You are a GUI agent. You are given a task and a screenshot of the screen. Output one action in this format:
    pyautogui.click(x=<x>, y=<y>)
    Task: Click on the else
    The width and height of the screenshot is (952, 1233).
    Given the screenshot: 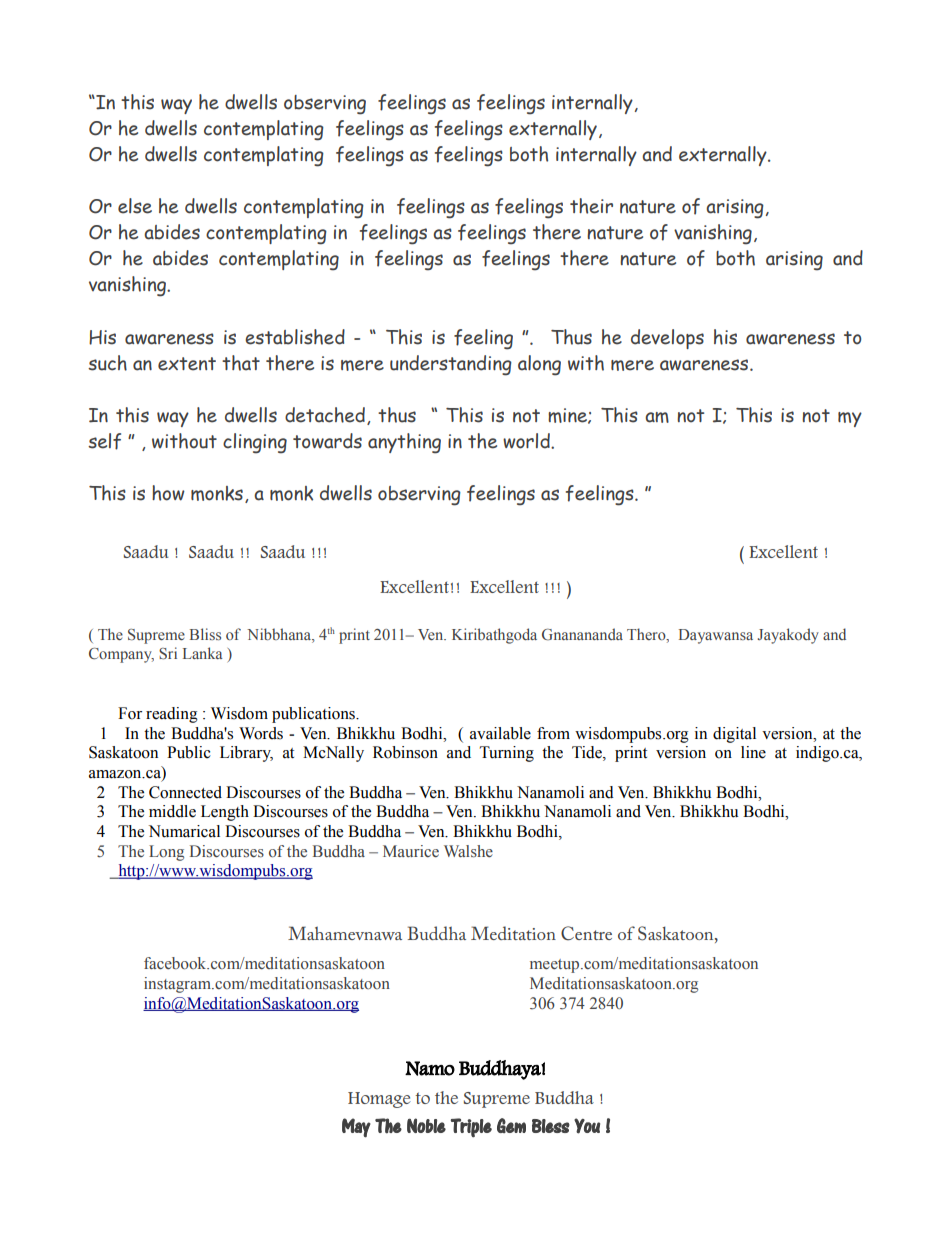 What is the action you would take?
    pyautogui.click(x=135, y=206)
